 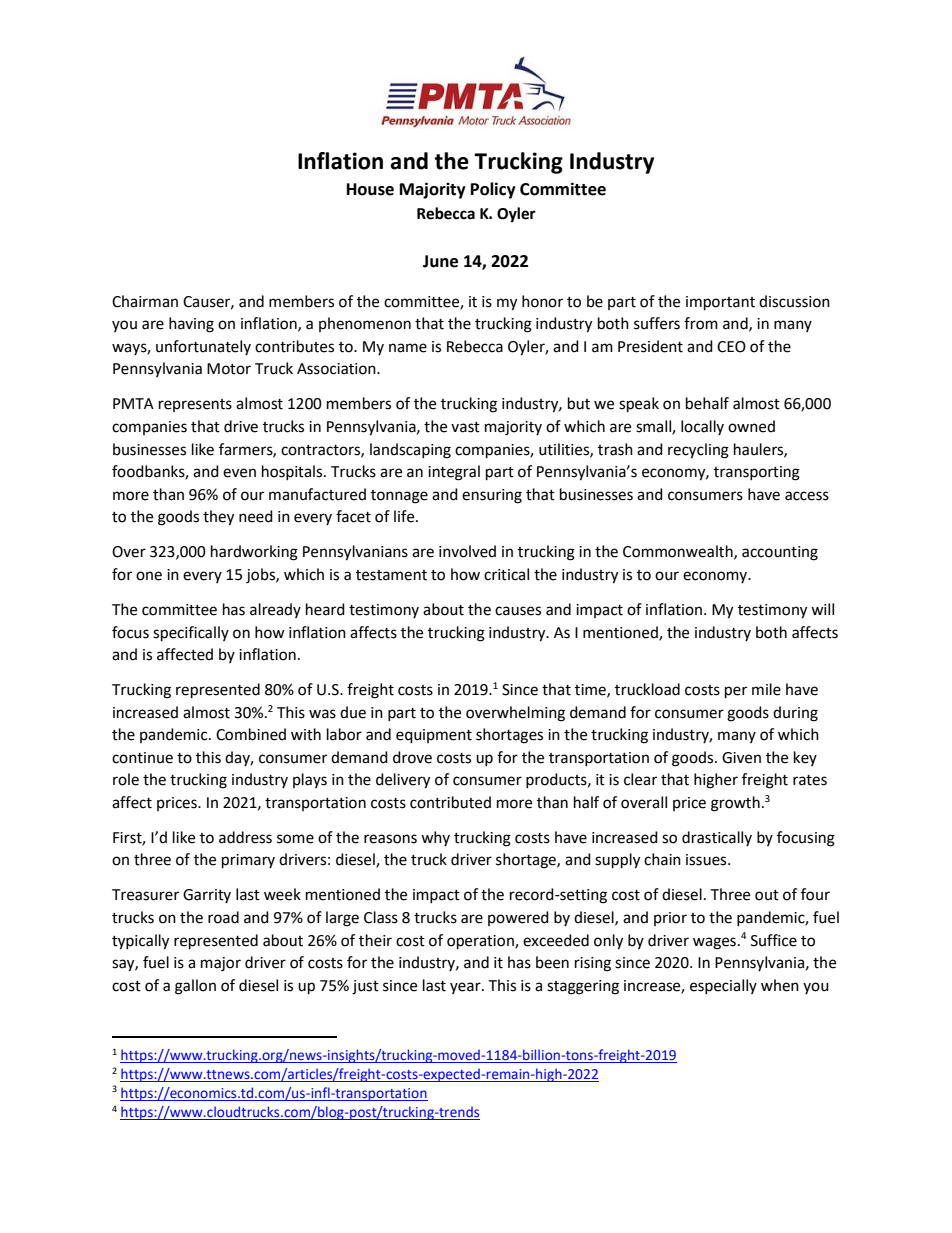 What do you see at coordinates (720, 303) in the screenshot?
I see `important` at bounding box center [720, 303].
